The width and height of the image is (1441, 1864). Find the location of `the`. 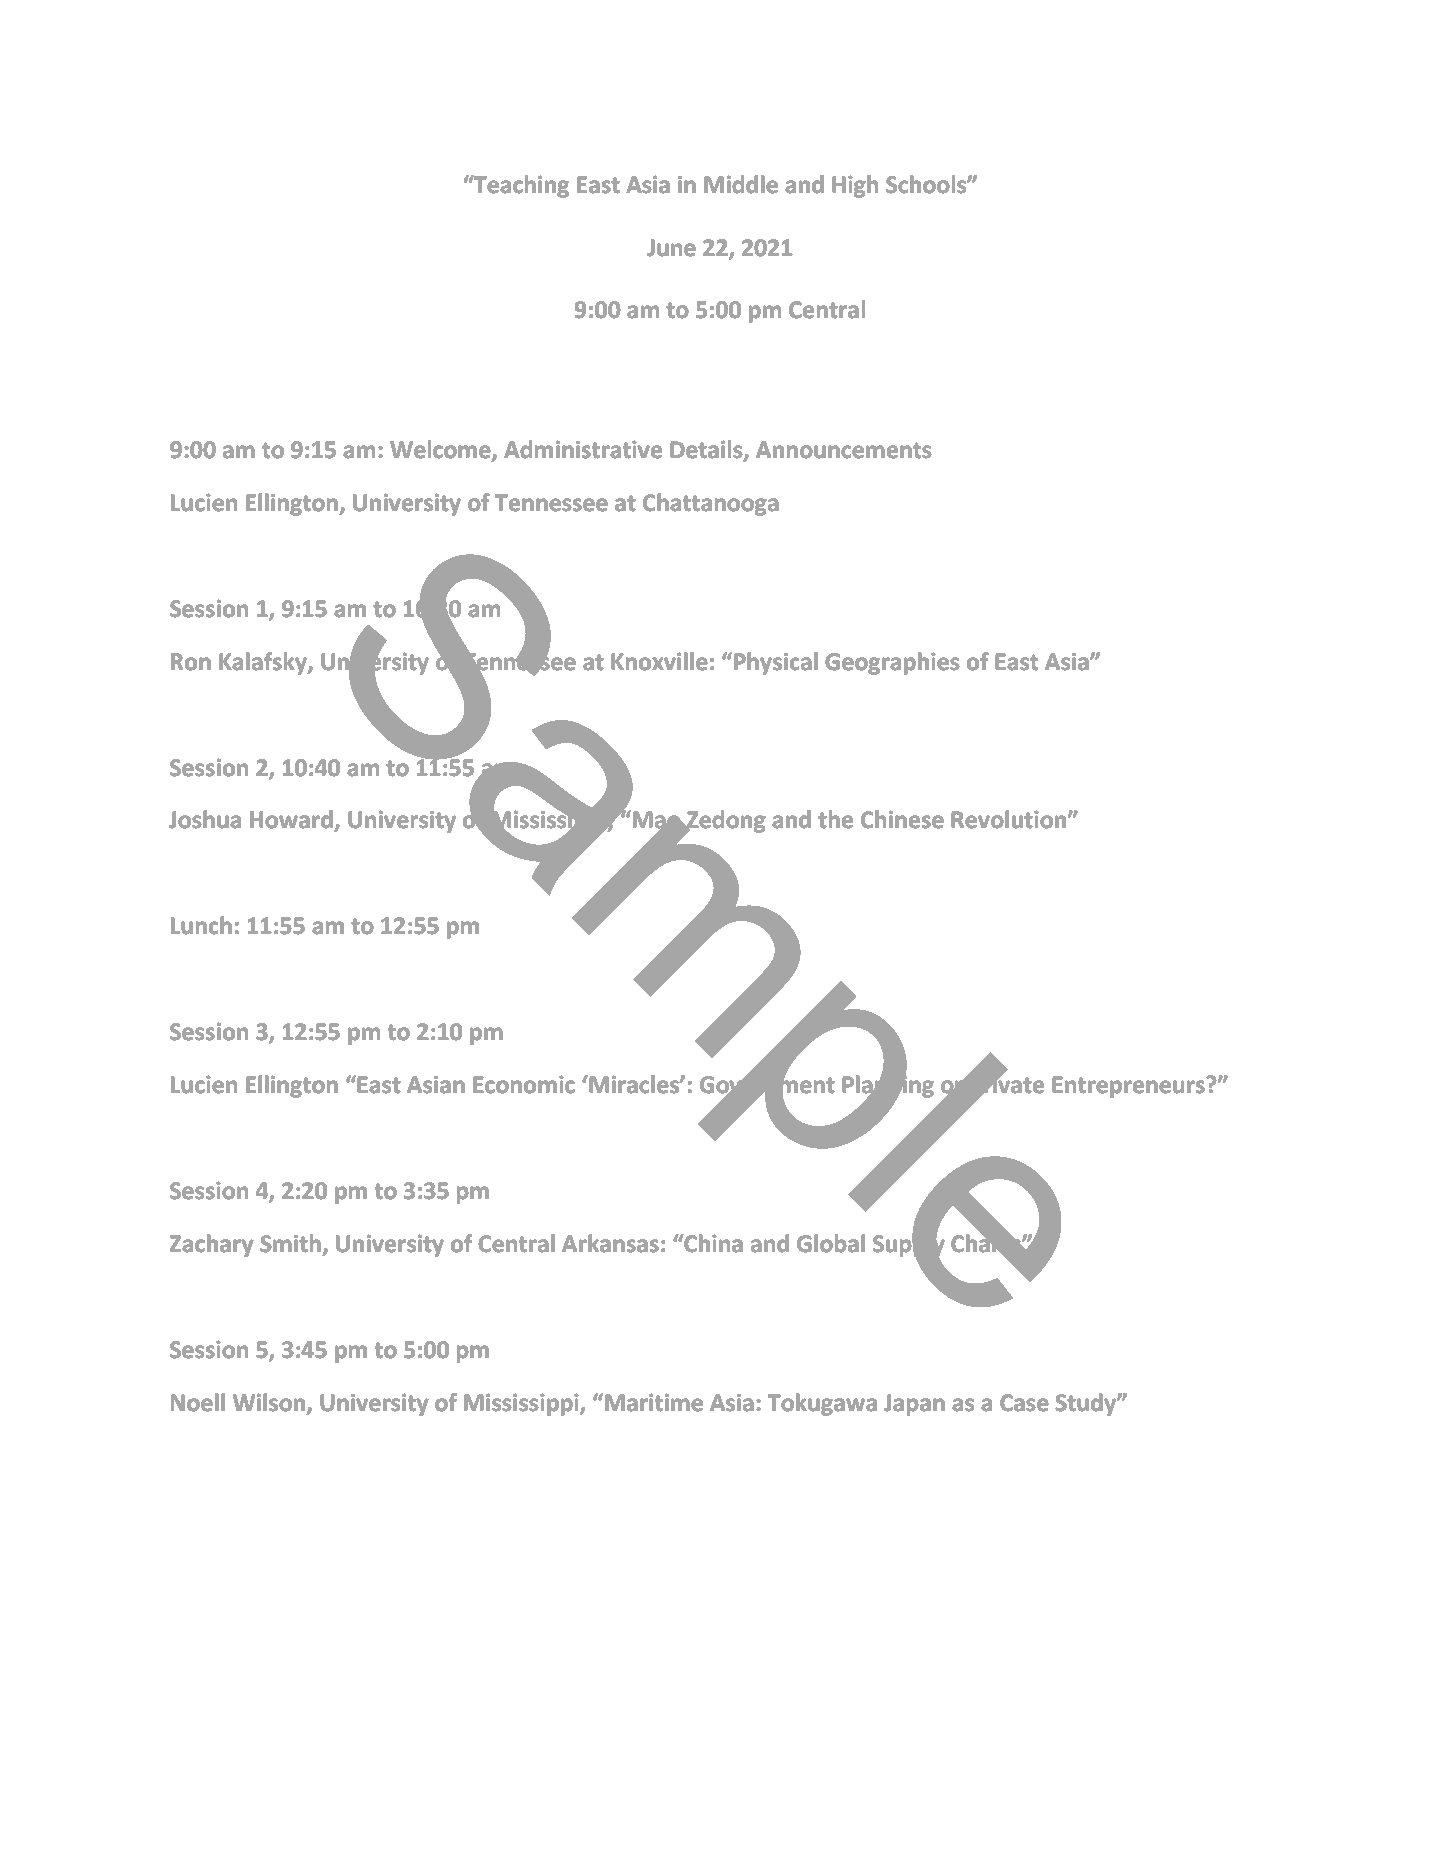

the is located at coordinates (835, 819).
